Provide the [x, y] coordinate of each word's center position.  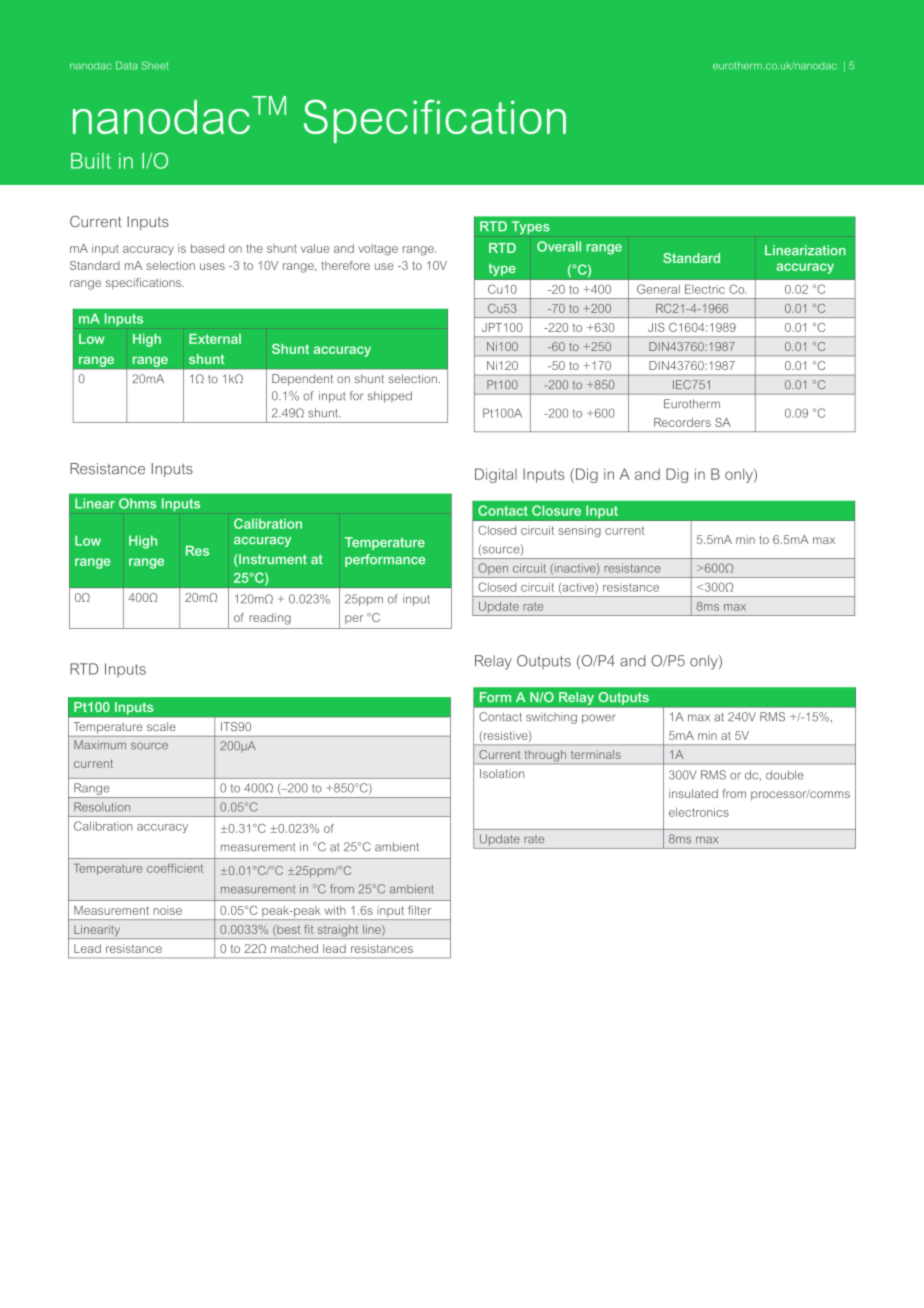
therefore [345, 265]
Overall [559, 246]
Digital [496, 475]
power [599, 719]
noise [167, 910]
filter [419, 910]
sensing [579, 531]
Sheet [154, 65]
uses [212, 266]
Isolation [502, 773]
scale [161, 726]
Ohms [137, 503]
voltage [378, 250]
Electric [705, 289]
